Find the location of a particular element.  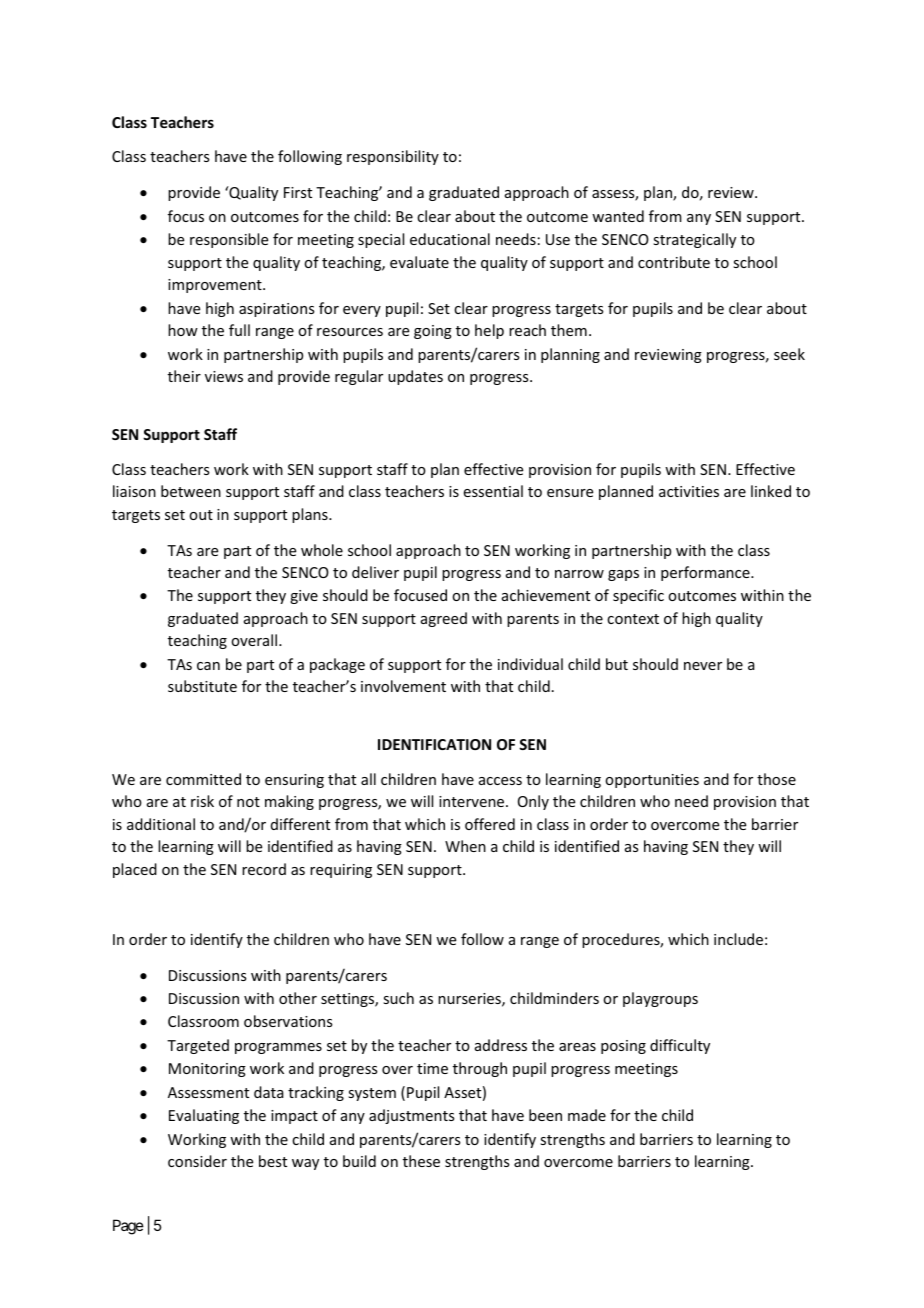

essential is located at coordinates (493, 491).
